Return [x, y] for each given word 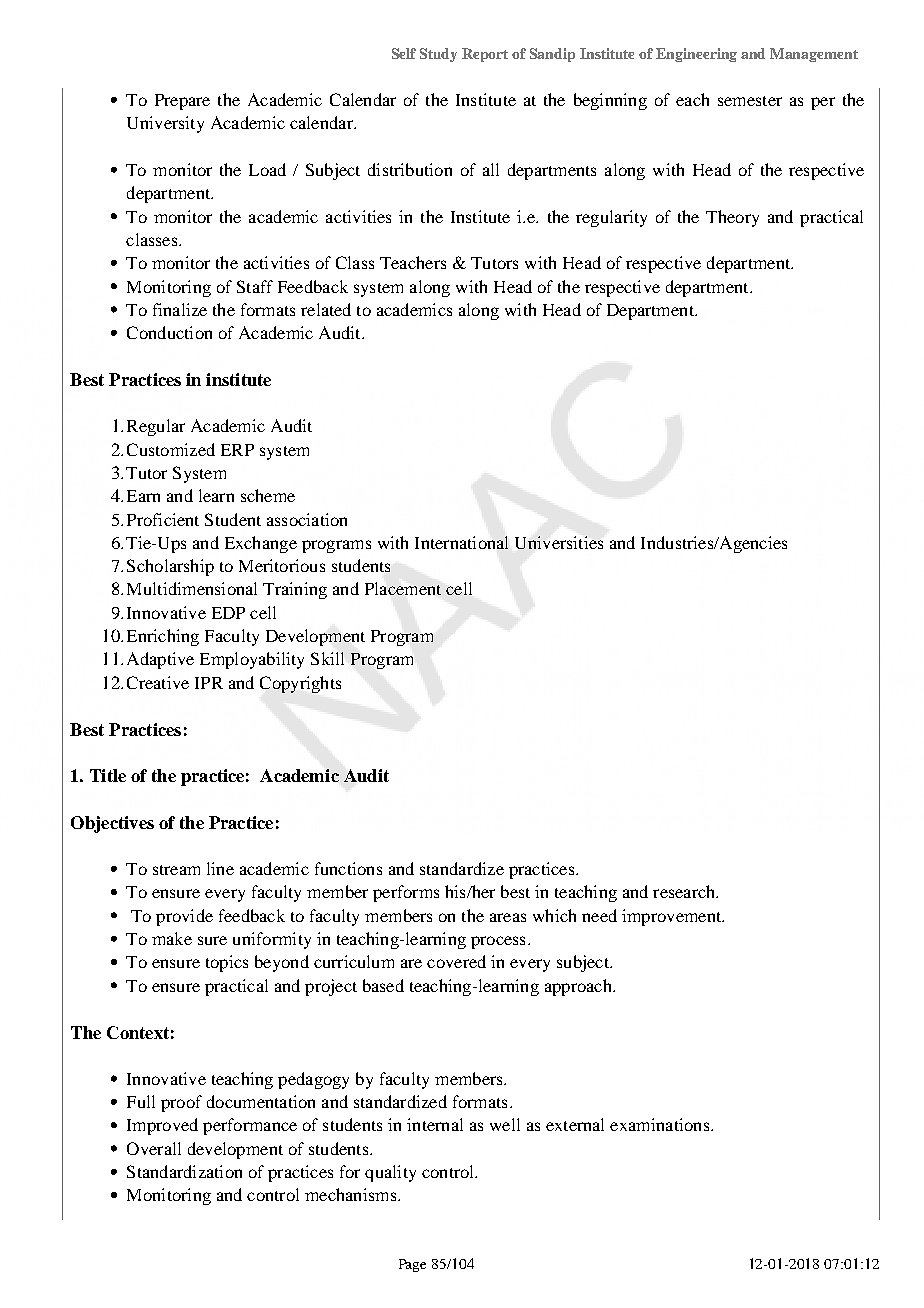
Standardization [184, 1171]
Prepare [182, 102]
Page [412, 1265]
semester [750, 101]
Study [438, 55]
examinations [659, 1124]
